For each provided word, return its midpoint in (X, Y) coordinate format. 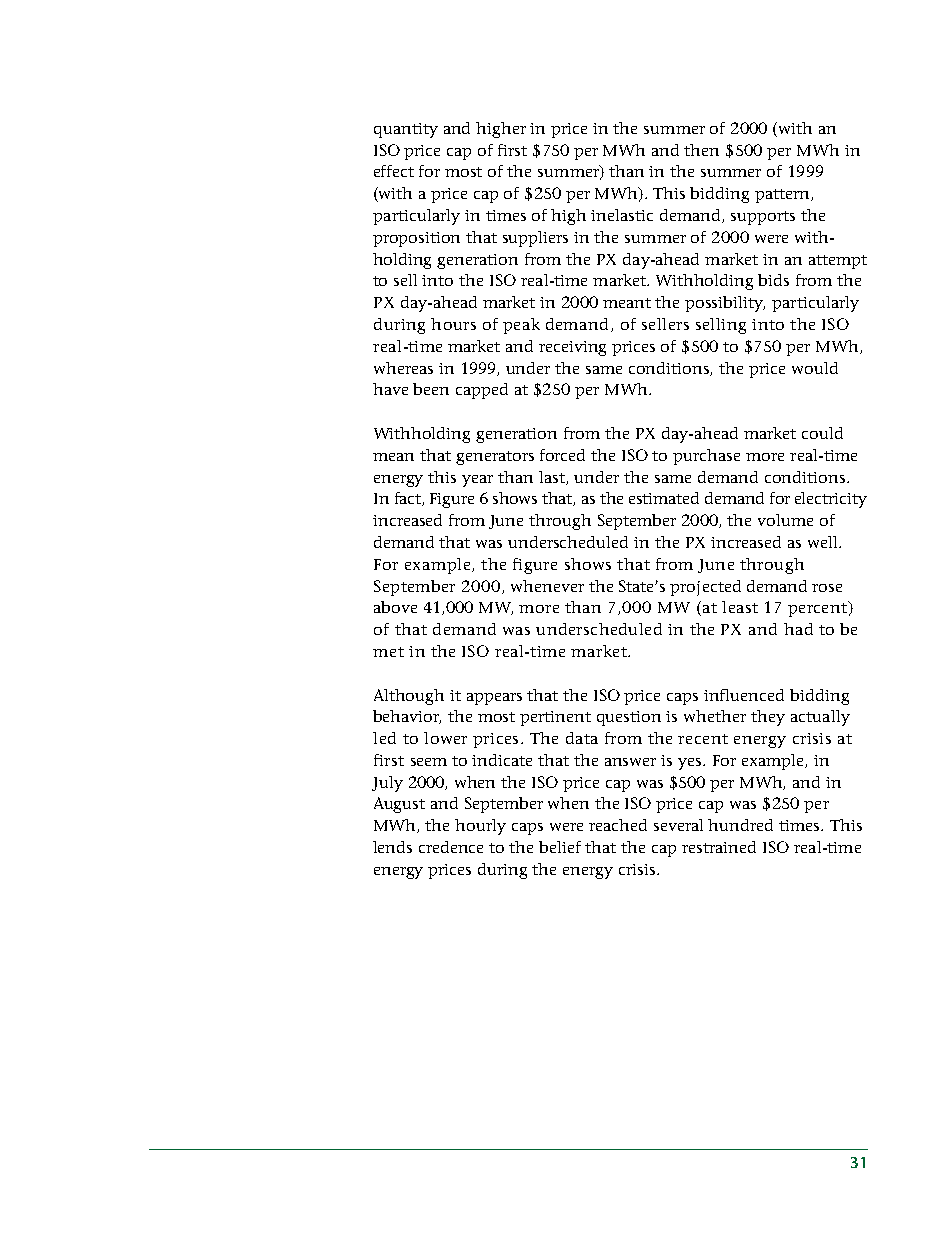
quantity (406, 130)
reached (618, 825)
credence (451, 847)
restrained (719, 847)
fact (409, 499)
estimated (664, 498)
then (701, 150)
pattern (783, 196)
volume (785, 520)
